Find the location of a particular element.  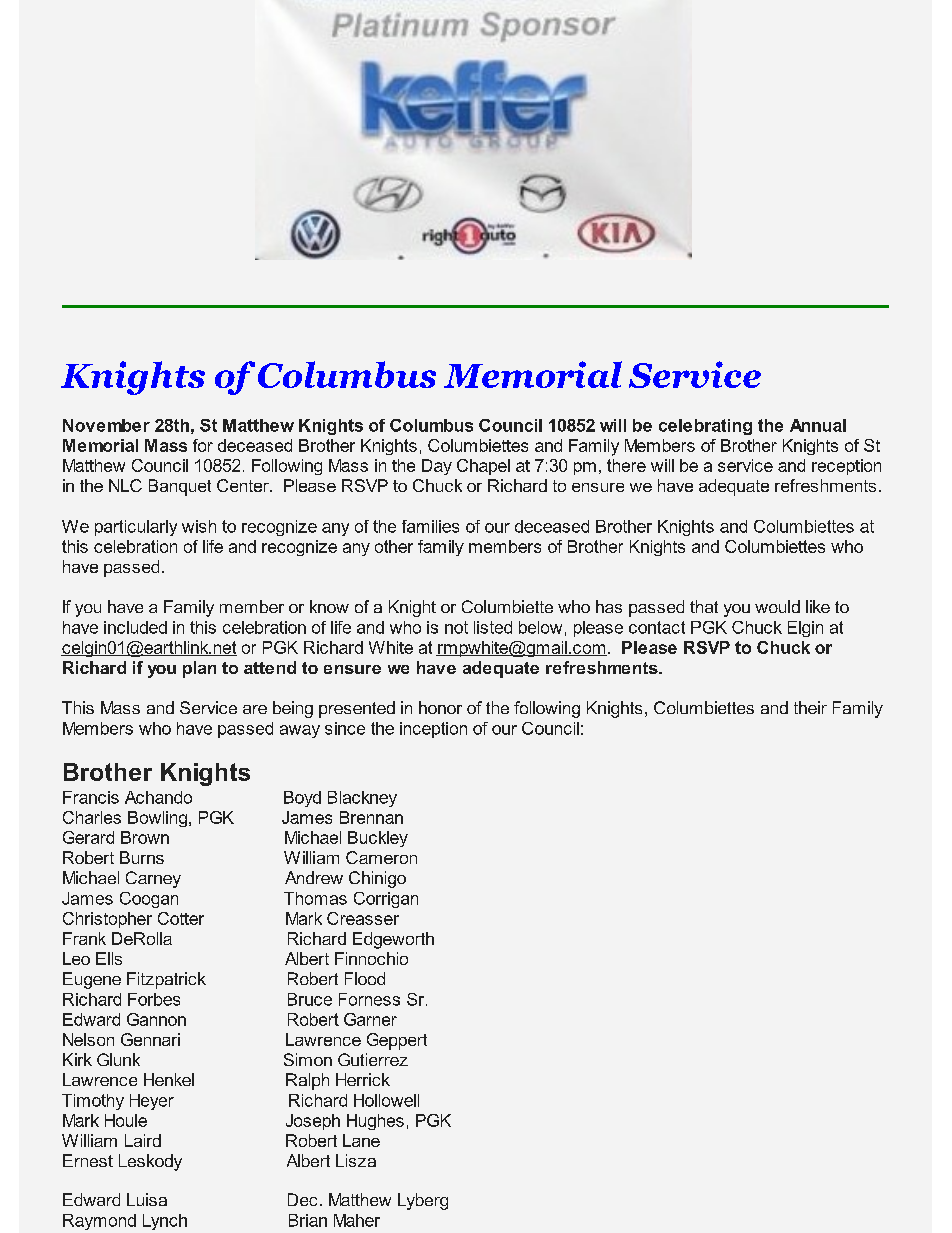

Banquet is located at coordinates (180, 487).
